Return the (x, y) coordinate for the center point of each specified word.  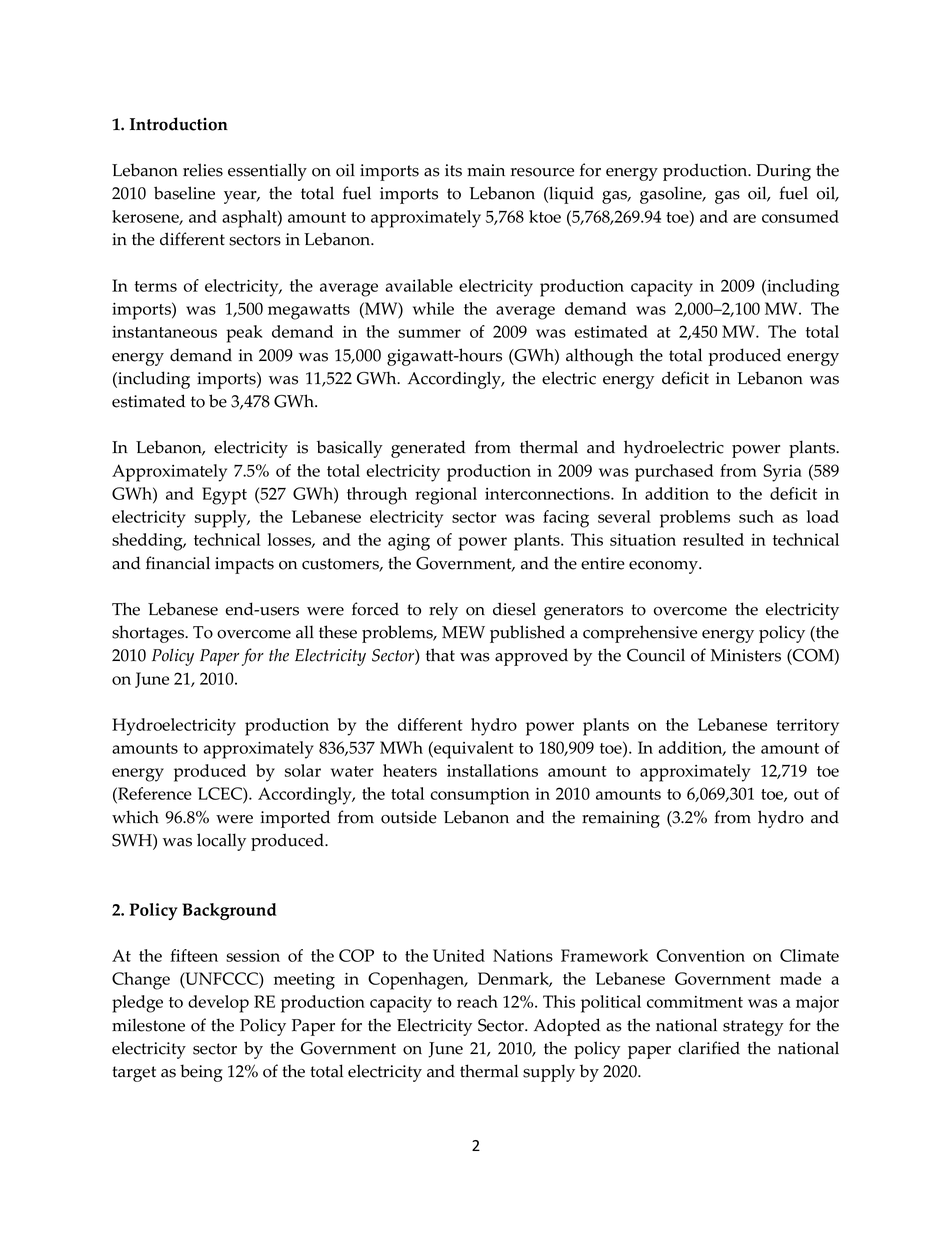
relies (203, 170)
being (201, 1073)
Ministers (746, 655)
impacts (244, 565)
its (453, 170)
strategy (753, 1028)
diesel (514, 609)
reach (477, 1001)
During (783, 172)
